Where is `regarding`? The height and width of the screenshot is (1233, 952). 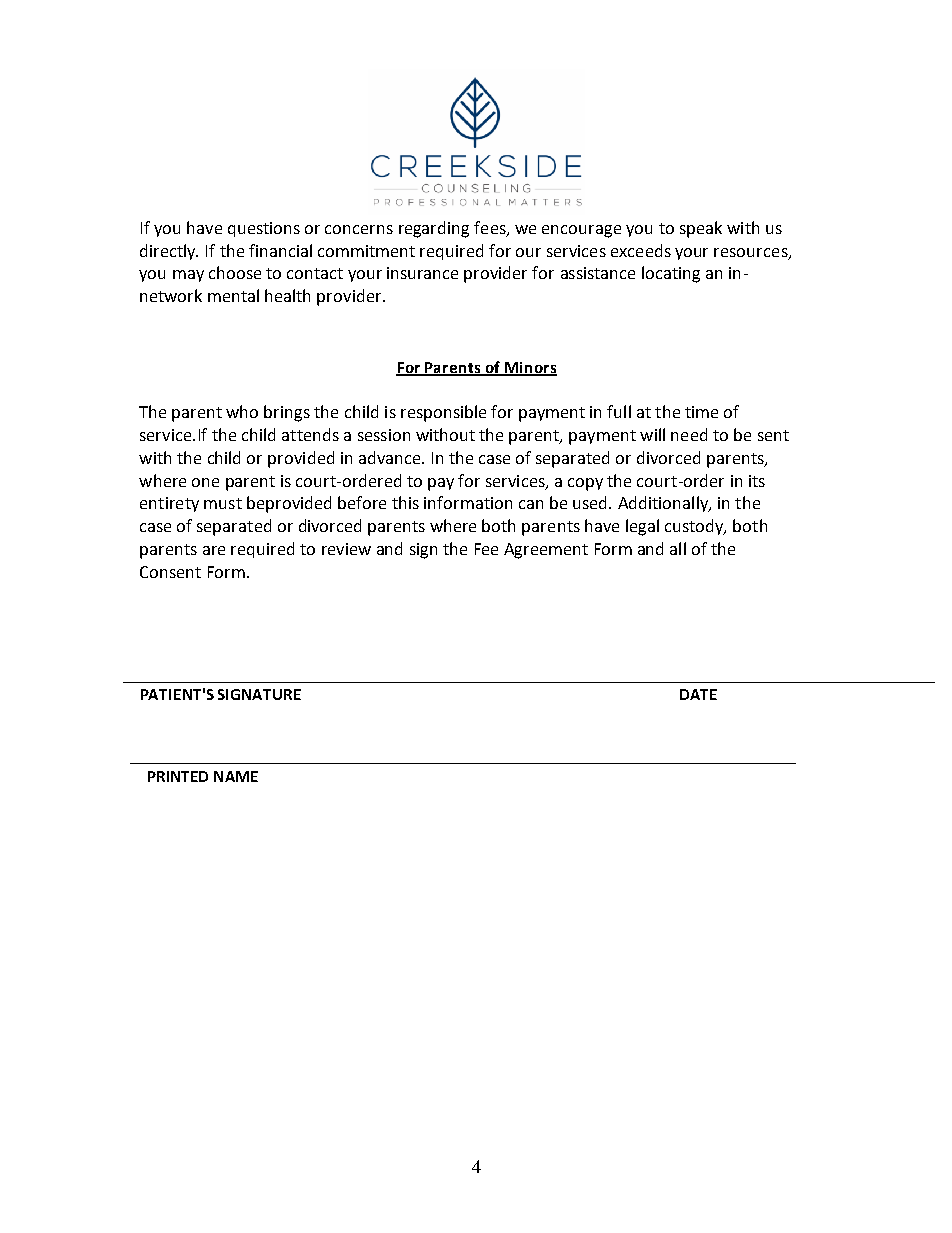 regarding is located at coordinates (434, 229).
